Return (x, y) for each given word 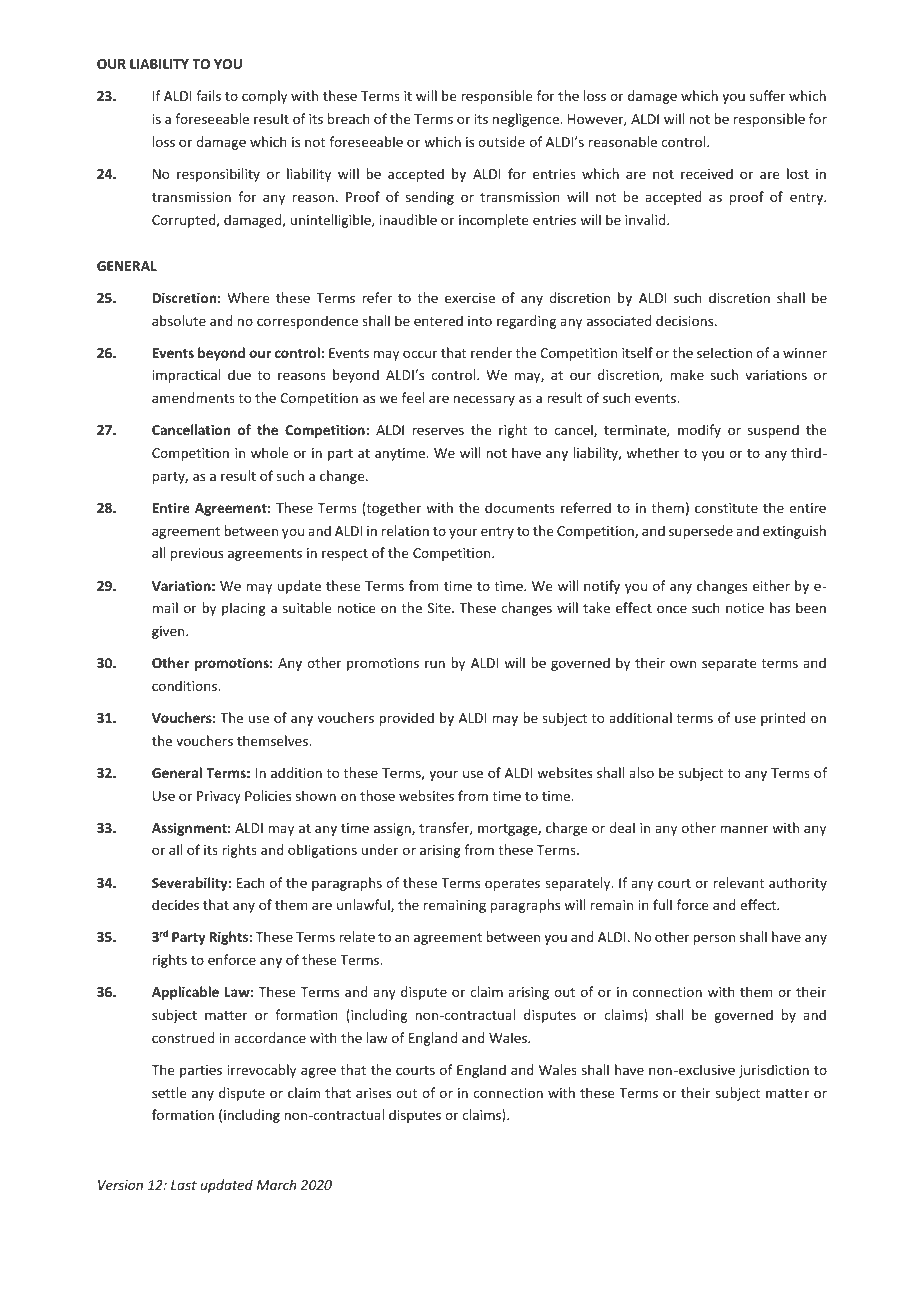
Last (184, 1185)
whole (269, 452)
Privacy (219, 797)
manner (744, 829)
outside (501, 141)
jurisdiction (774, 1071)
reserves (438, 431)
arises (373, 1093)
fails (208, 95)
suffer (767, 95)
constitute (726, 508)
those (377, 795)
